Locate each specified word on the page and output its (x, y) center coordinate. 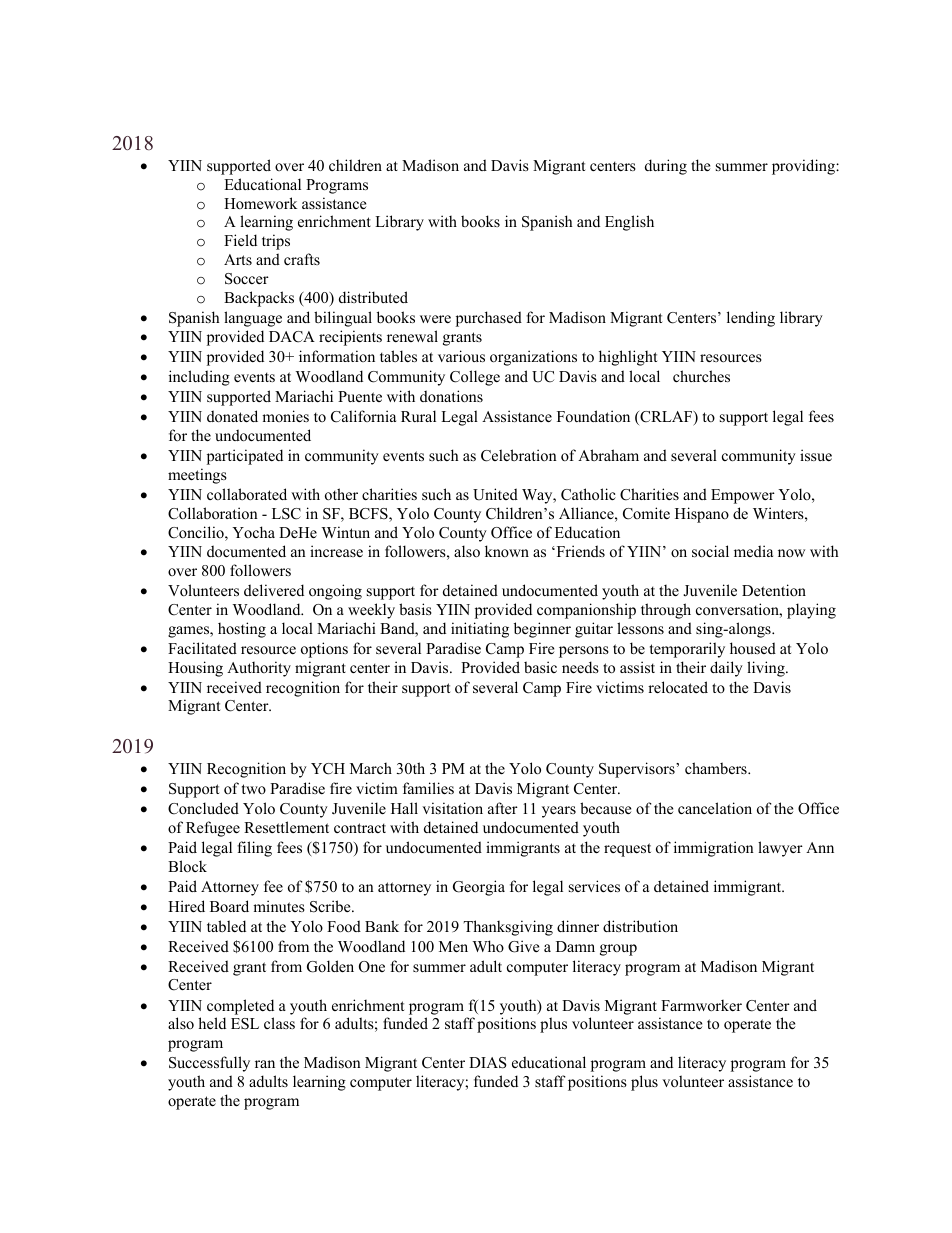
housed (753, 648)
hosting (242, 630)
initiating (480, 630)
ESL (245, 1024)
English (629, 223)
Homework (260, 203)
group (618, 950)
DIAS (488, 1063)
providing (804, 167)
